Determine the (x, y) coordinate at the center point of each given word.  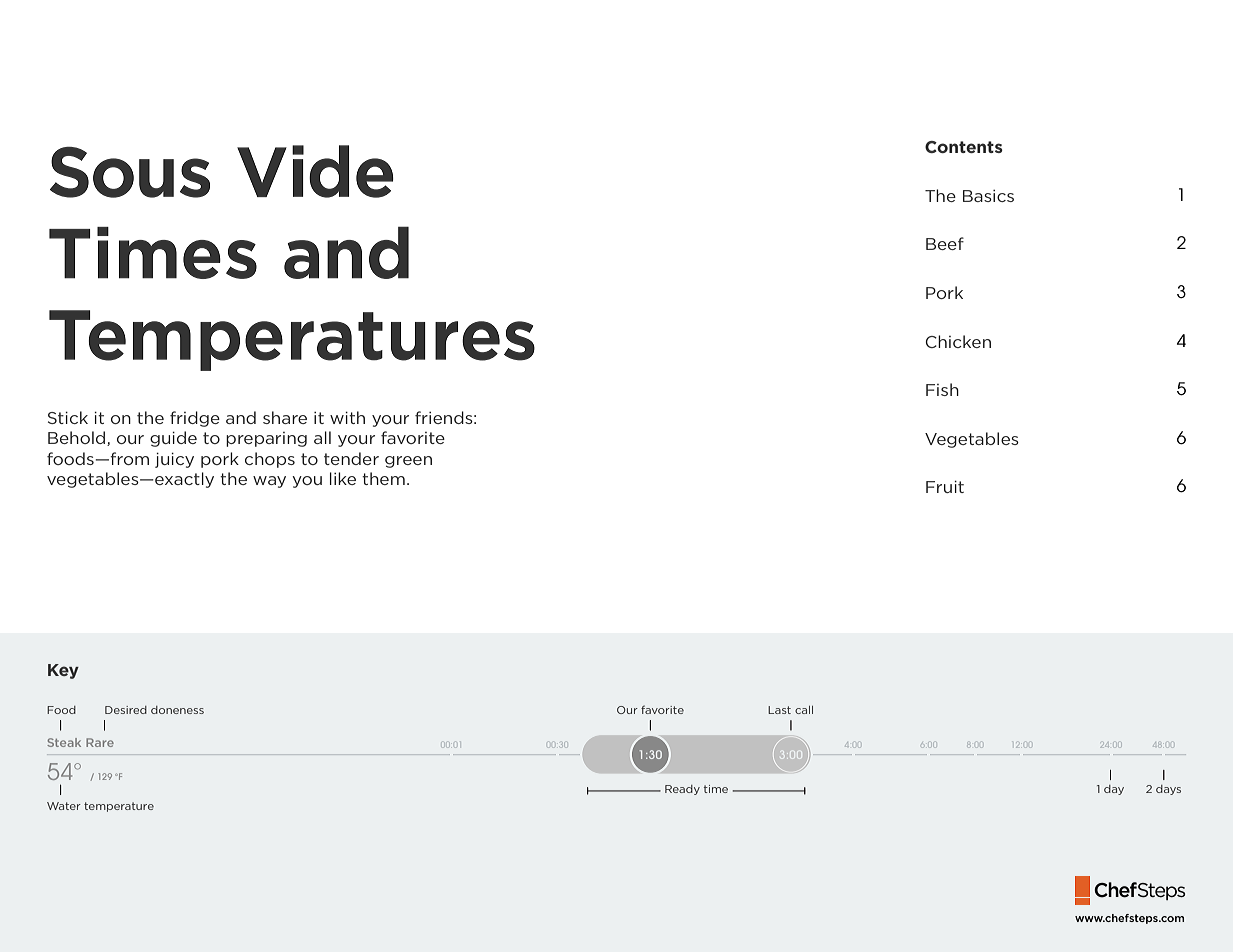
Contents (964, 147)
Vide (315, 171)
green (408, 462)
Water (64, 806)
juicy (174, 460)
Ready (682, 790)
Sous (130, 172)
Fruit (945, 486)
